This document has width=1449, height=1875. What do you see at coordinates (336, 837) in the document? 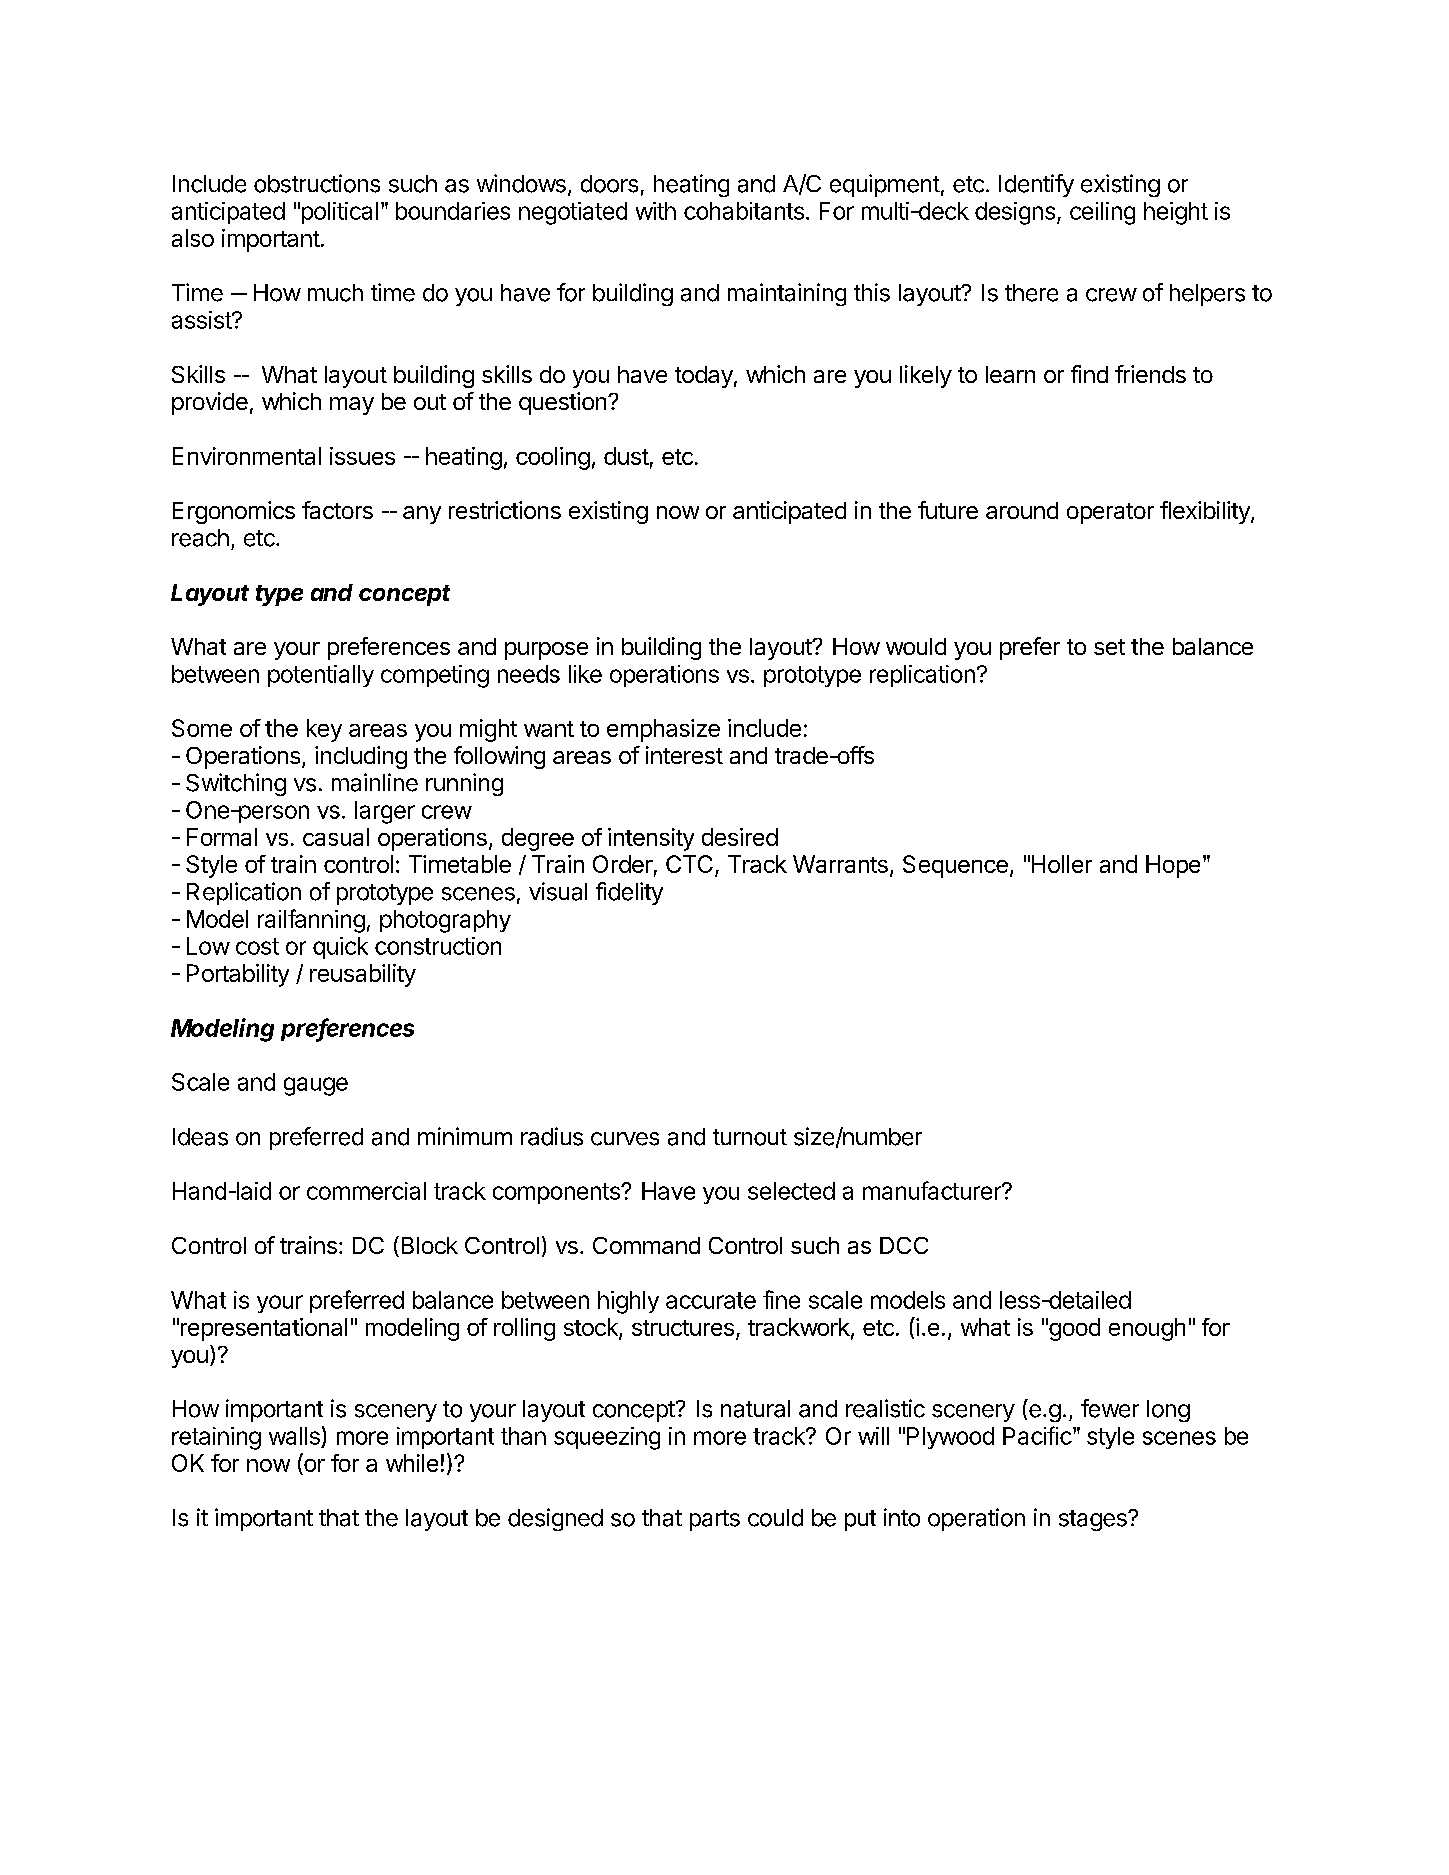
I see `casual` at bounding box center [336, 837].
